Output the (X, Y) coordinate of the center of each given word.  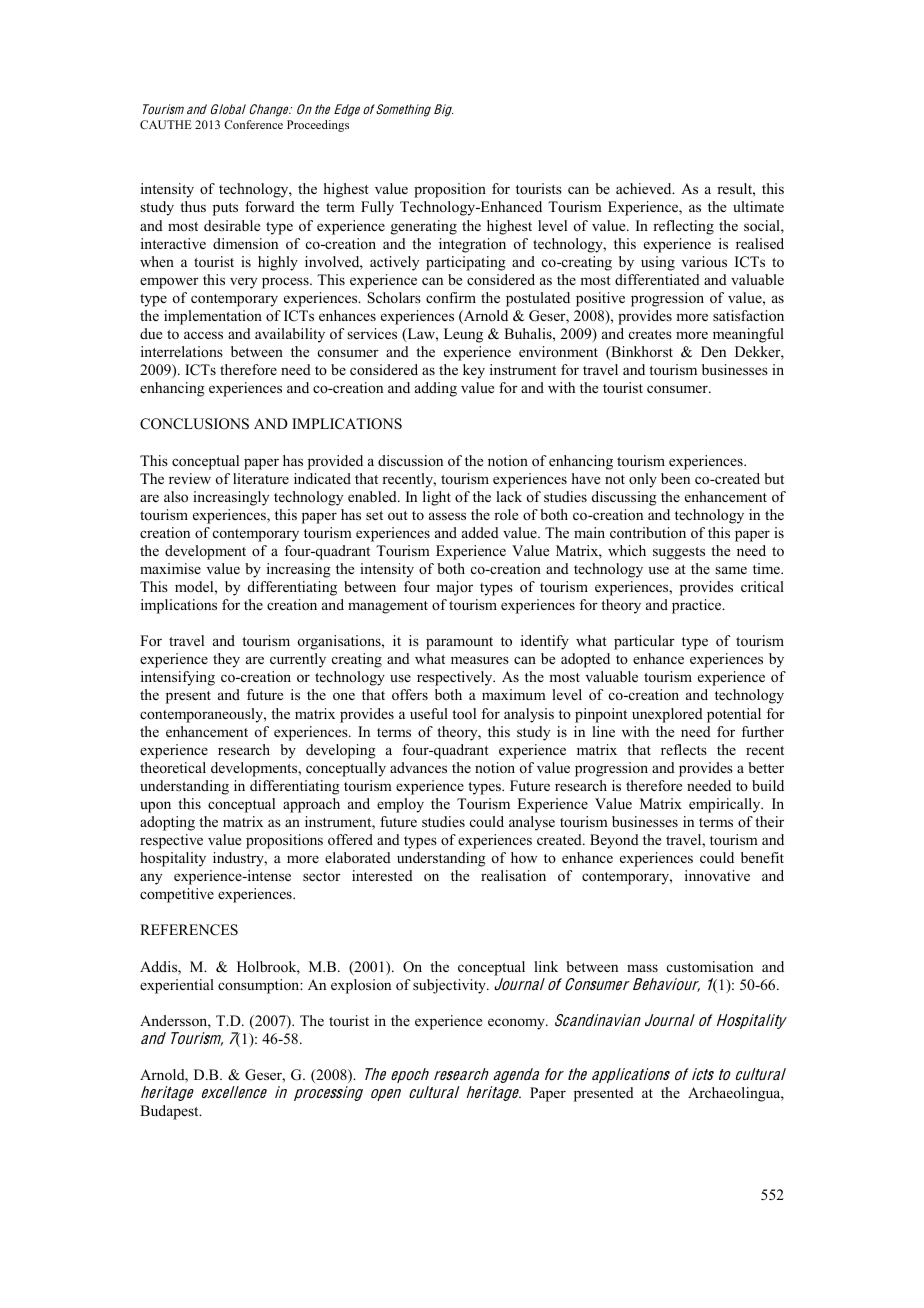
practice (698, 606)
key (474, 371)
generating (424, 227)
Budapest (170, 1112)
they (226, 660)
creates (650, 334)
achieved (645, 188)
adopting (167, 823)
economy (517, 1024)
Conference (253, 124)
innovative (717, 875)
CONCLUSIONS (194, 424)
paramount (459, 643)
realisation (513, 875)
